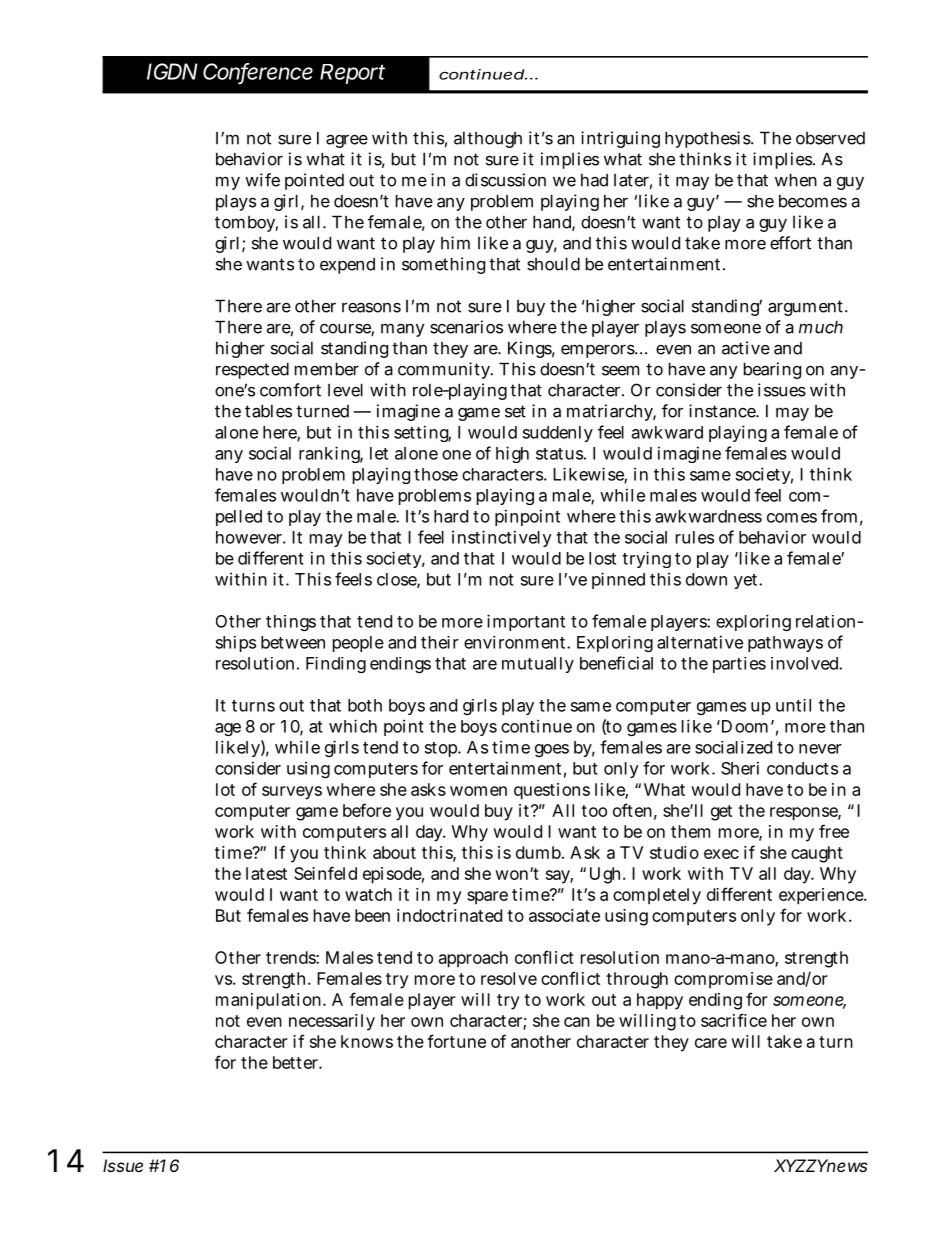 Image resolution: width=952 pixels, height=1233 pixels. What do you see at coordinates (708, 139) in the page?
I see `hypothesis` at bounding box center [708, 139].
